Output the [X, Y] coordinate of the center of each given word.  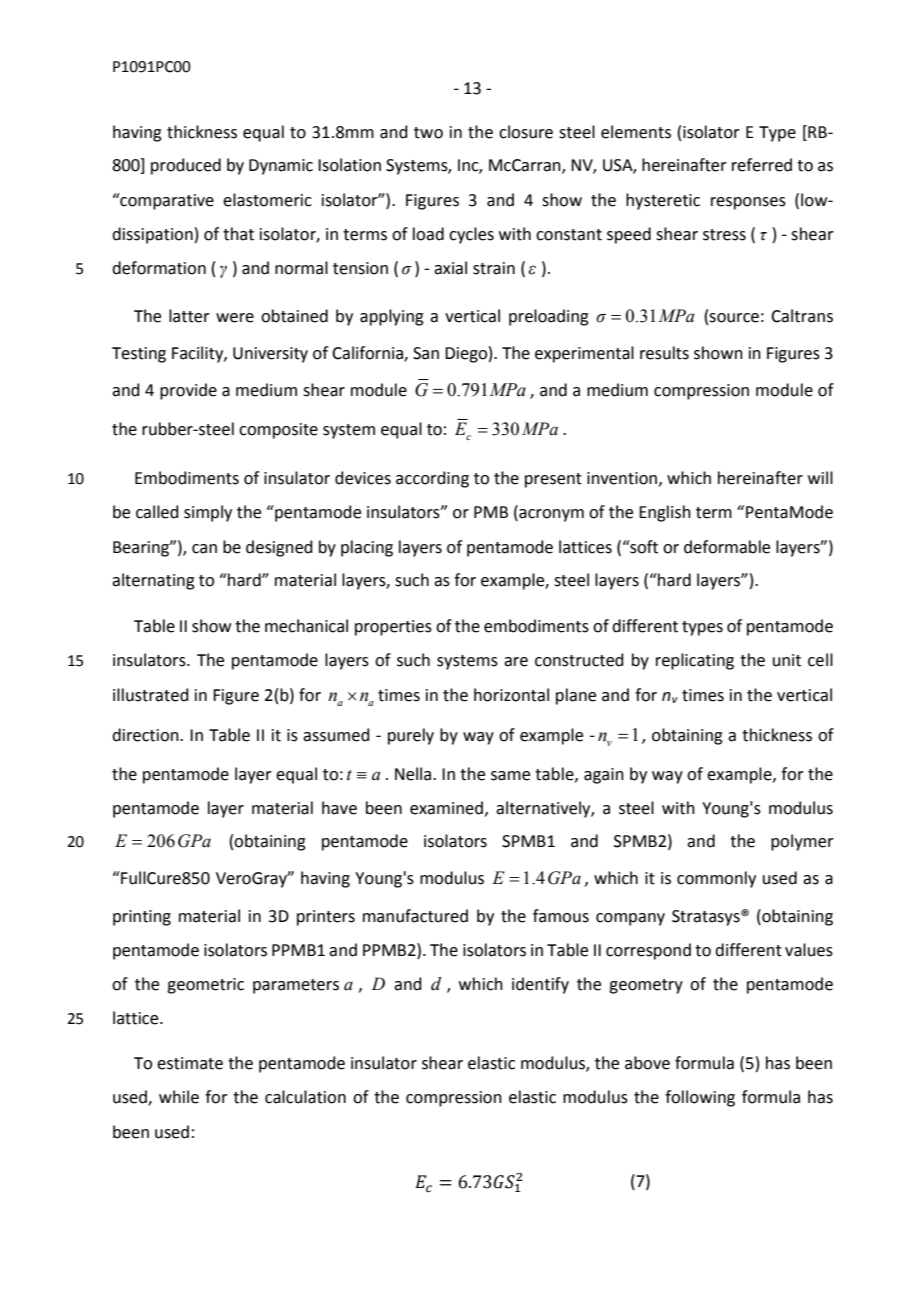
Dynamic [281, 167]
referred [762, 165]
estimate [190, 1063]
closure [526, 132]
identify [540, 985]
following [700, 1098]
